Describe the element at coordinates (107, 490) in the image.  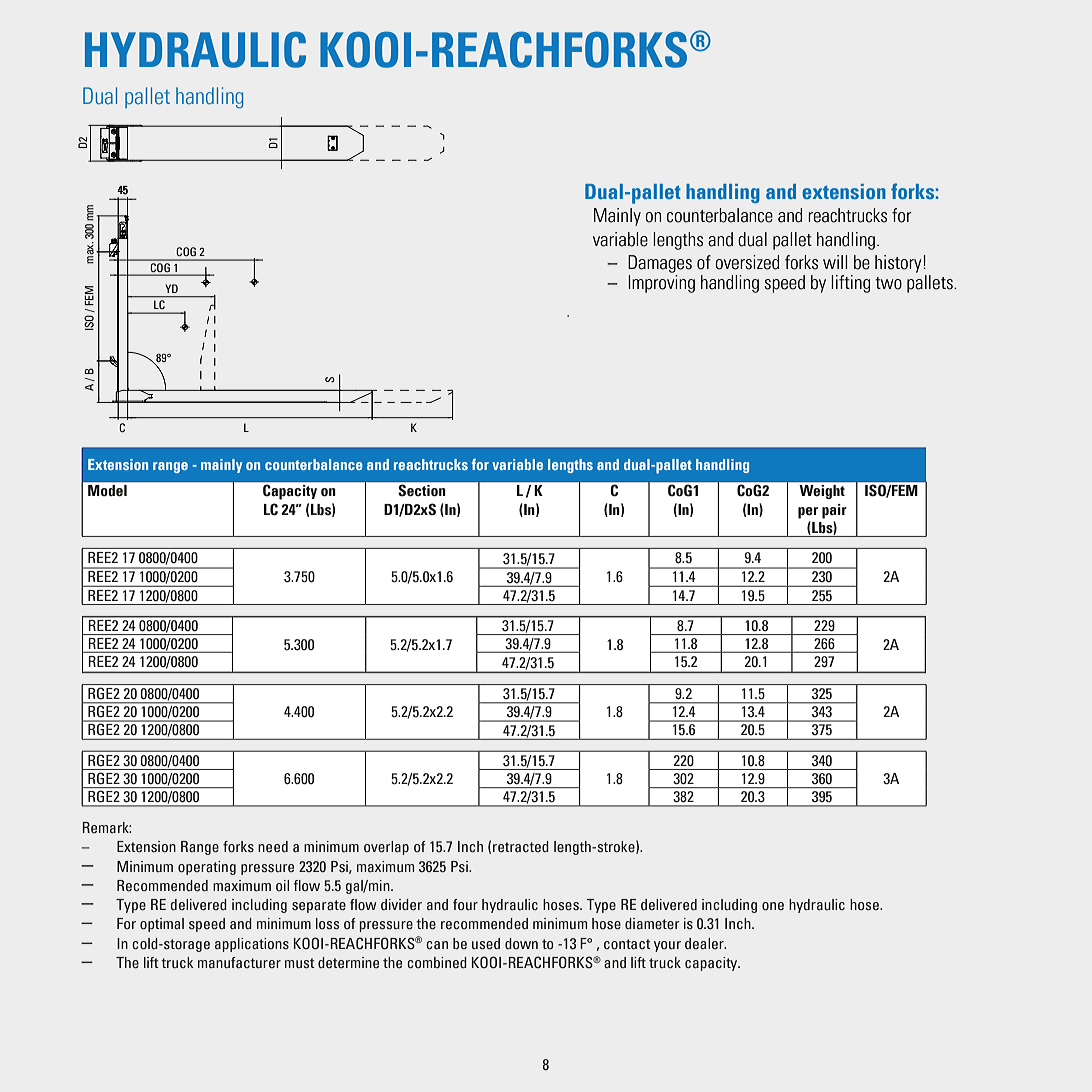
I see `Model` at that location.
